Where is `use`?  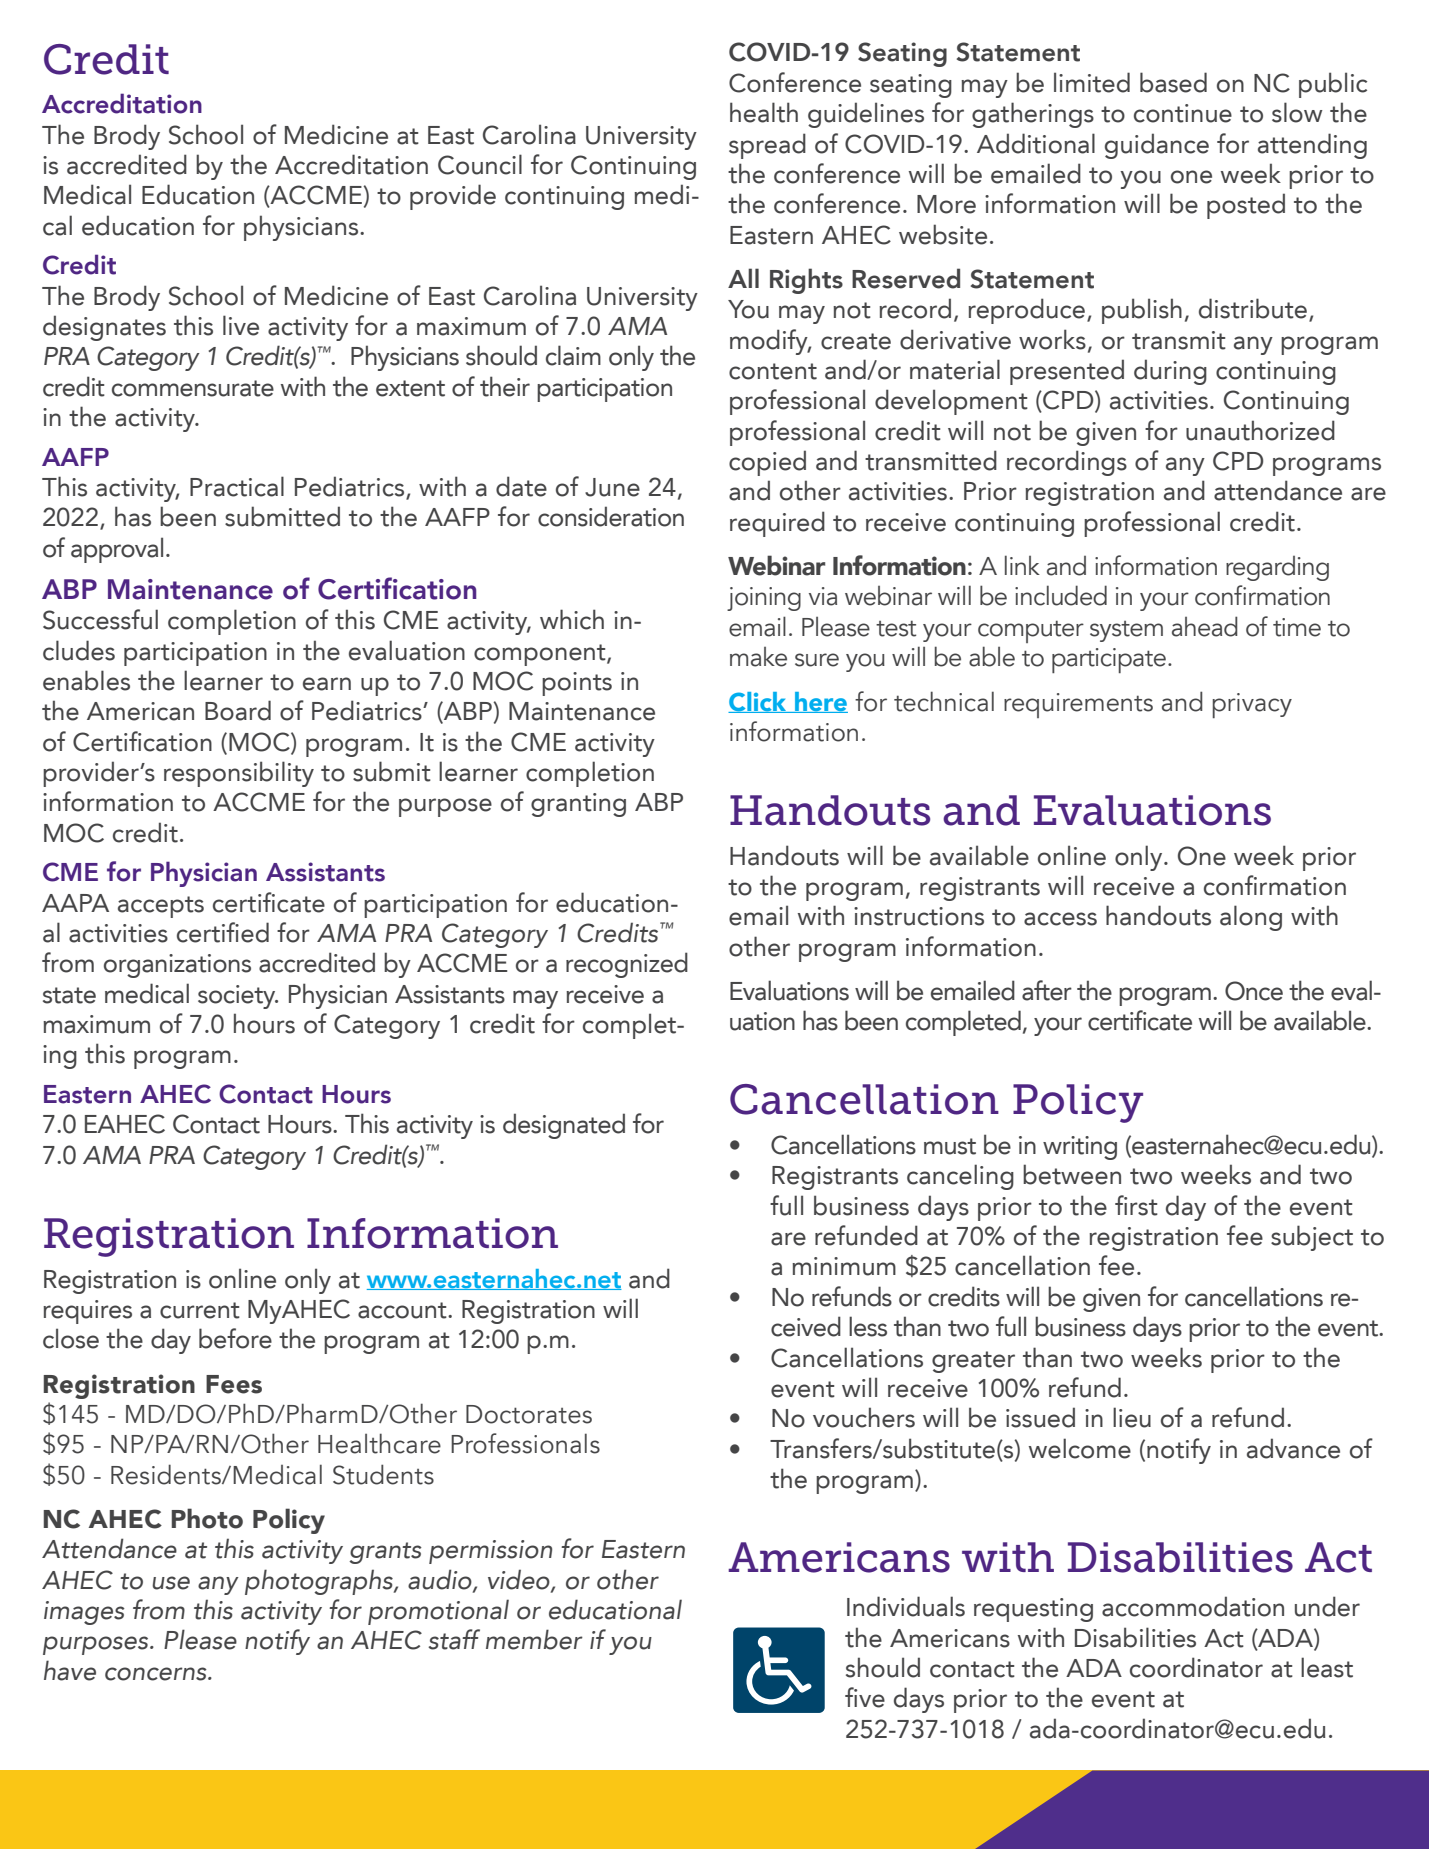
use is located at coordinates (171, 1583).
